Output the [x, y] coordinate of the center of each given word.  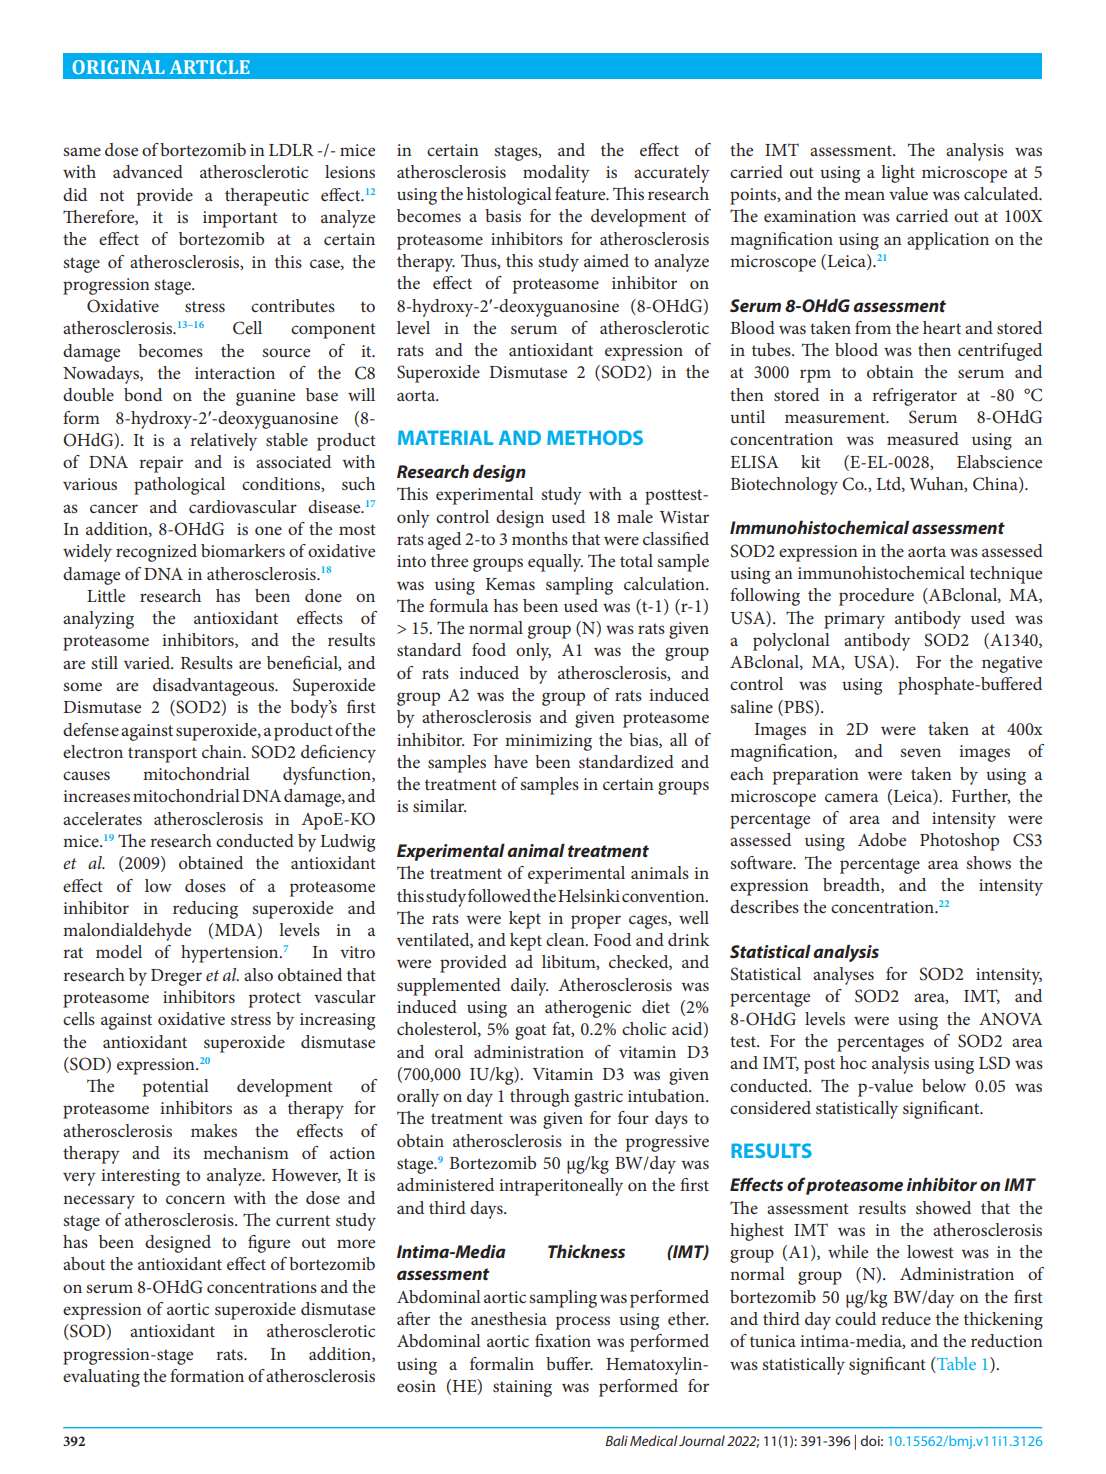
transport [162, 755]
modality [556, 174]
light [898, 174]
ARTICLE [209, 67]
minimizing [548, 742]
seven [920, 752]
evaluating [101, 1378]
